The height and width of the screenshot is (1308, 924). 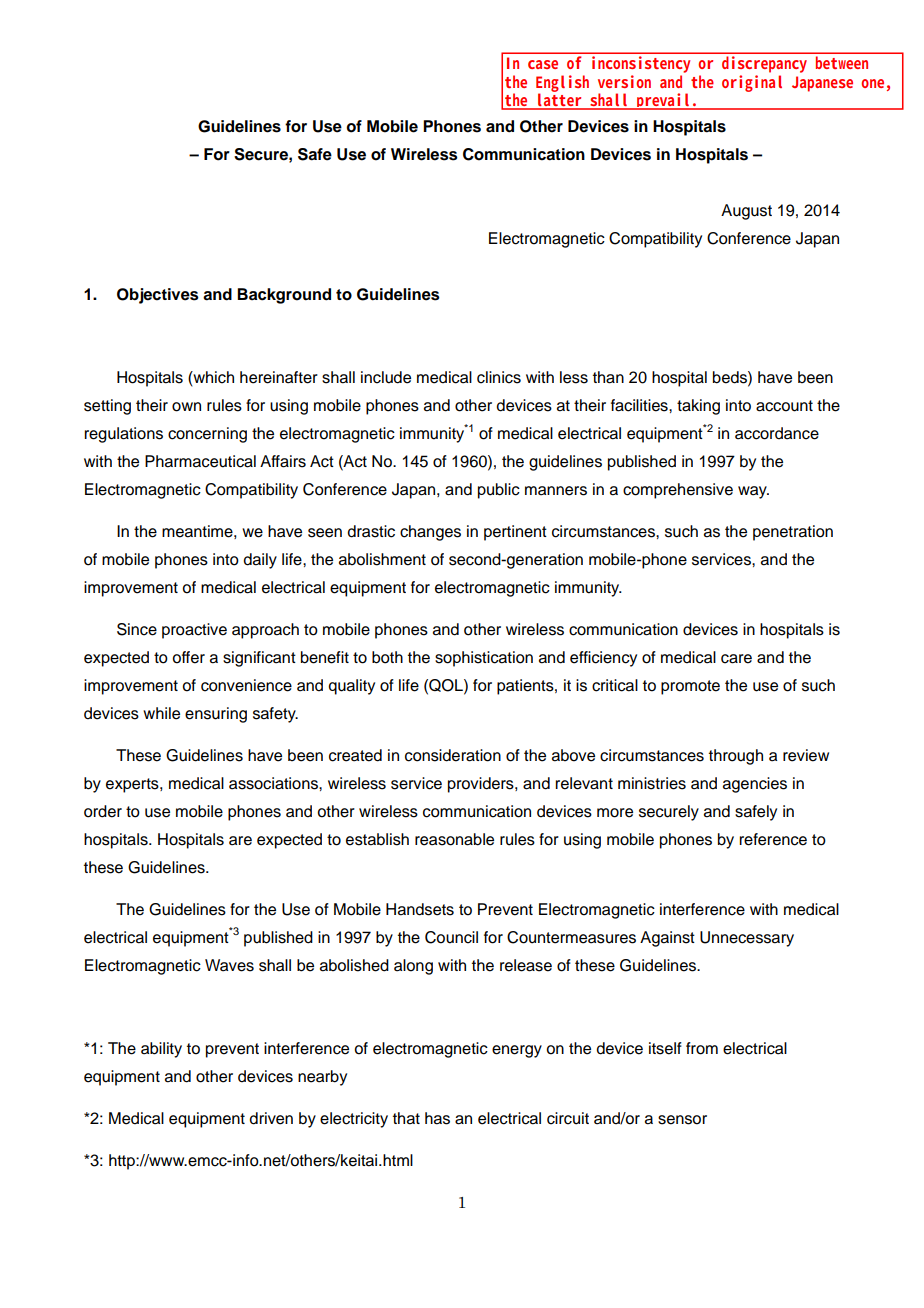 What do you see at coordinates (682, 1120) in the screenshot?
I see `sensor` at bounding box center [682, 1120].
